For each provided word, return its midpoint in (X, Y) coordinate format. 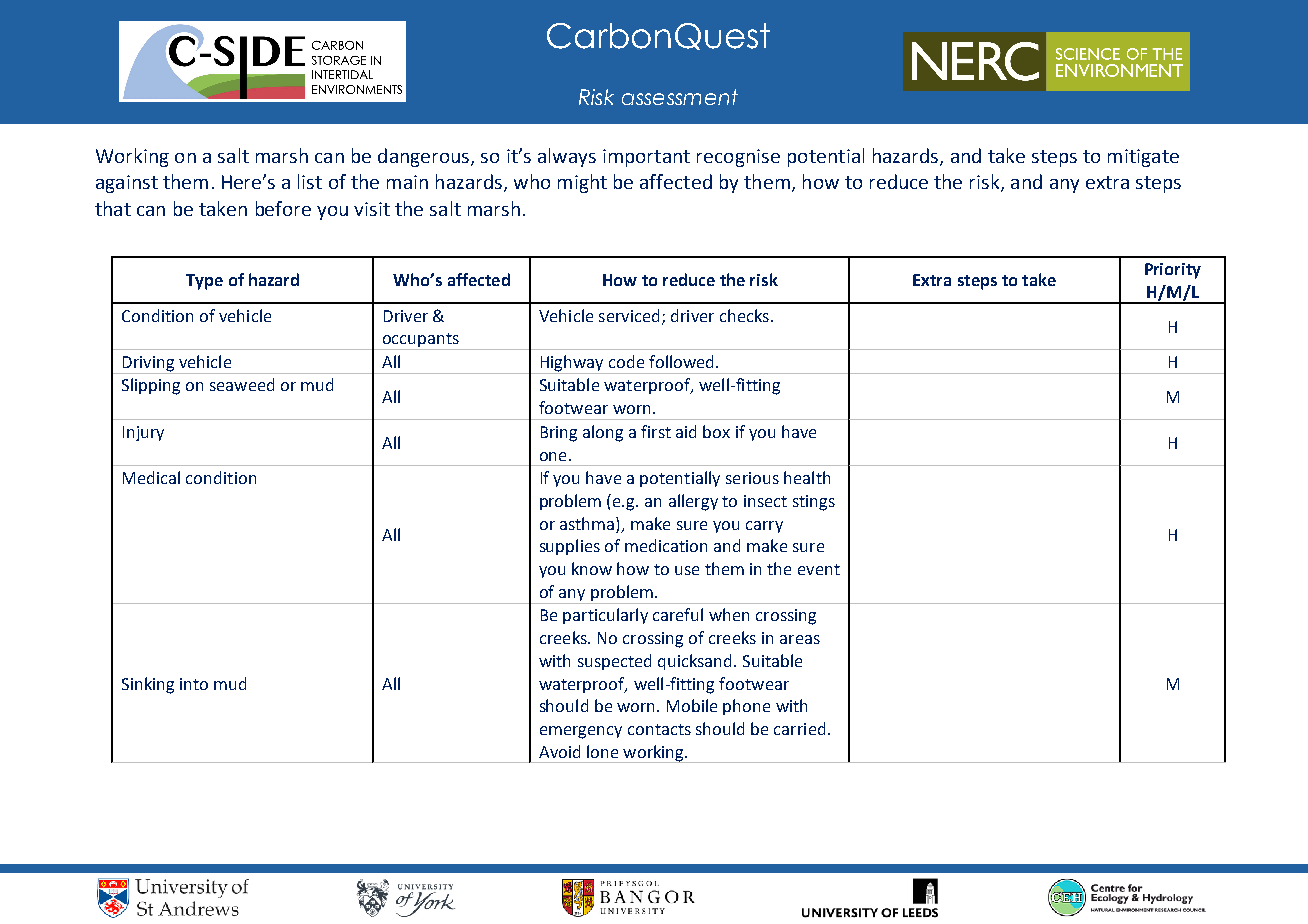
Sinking (148, 685)
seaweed (242, 384)
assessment (680, 97)
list (310, 181)
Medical (151, 477)
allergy (693, 502)
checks (744, 315)
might (582, 183)
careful (678, 614)
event (819, 569)
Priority (1173, 271)
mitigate (1143, 158)
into (194, 684)
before (283, 208)
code (626, 361)
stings (814, 503)
